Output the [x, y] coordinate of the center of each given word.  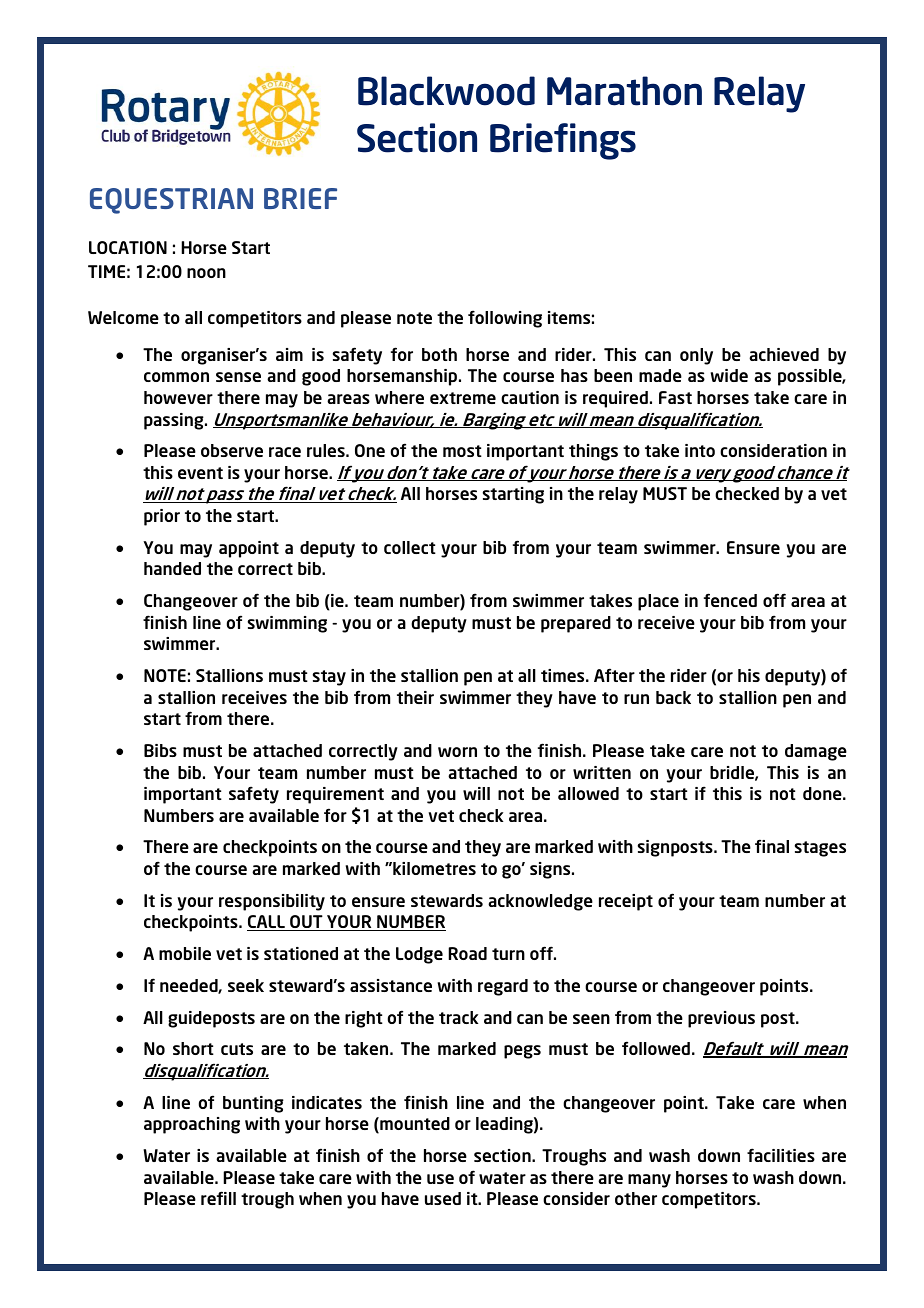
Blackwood [446, 91]
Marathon [624, 91]
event [200, 473]
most [462, 451]
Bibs [160, 750]
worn [457, 752]
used [443, 1198]
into [700, 450]
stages [820, 849]
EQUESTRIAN [171, 201]
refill [218, 1198]
